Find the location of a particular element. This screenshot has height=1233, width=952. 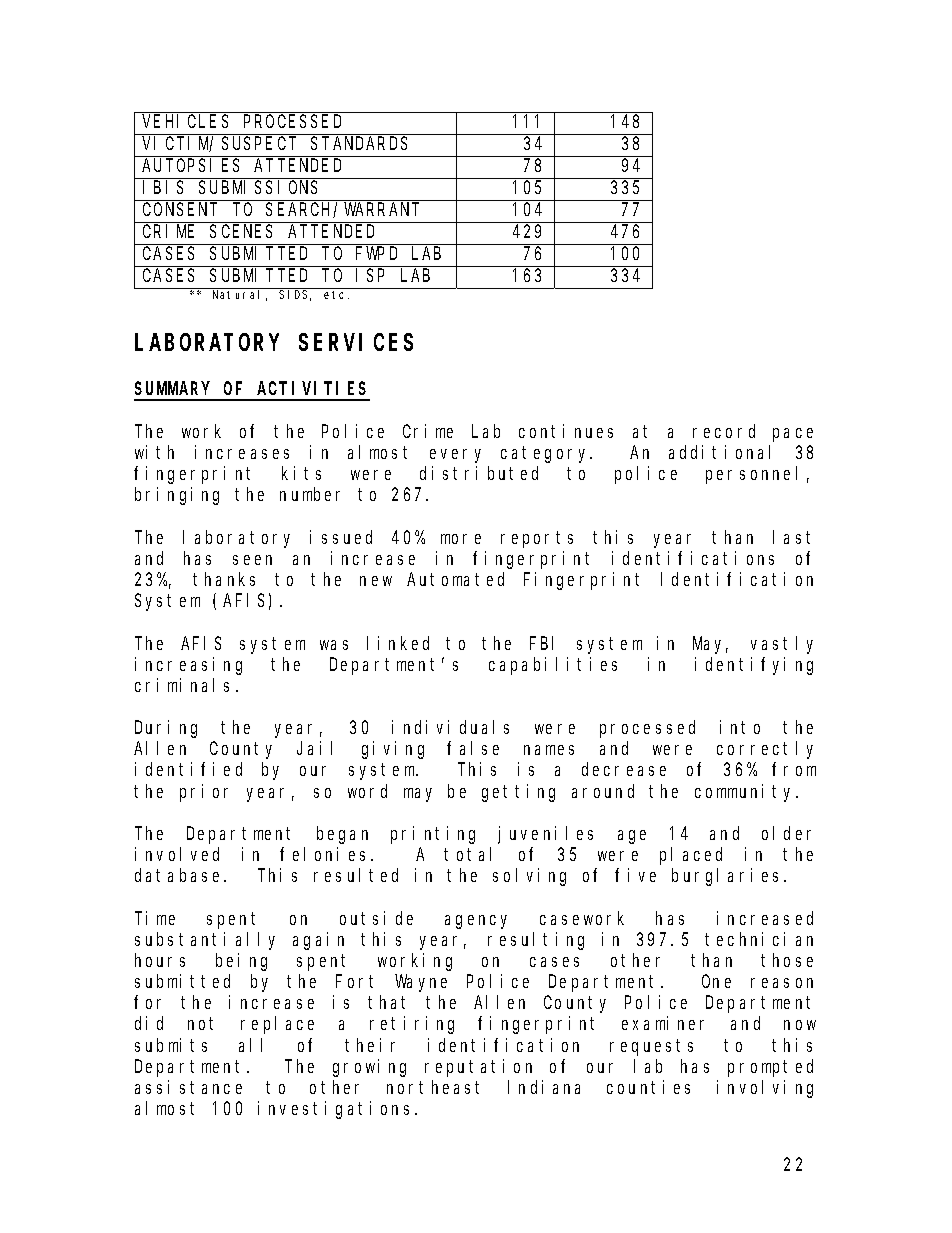

giving is located at coordinates (393, 750).
